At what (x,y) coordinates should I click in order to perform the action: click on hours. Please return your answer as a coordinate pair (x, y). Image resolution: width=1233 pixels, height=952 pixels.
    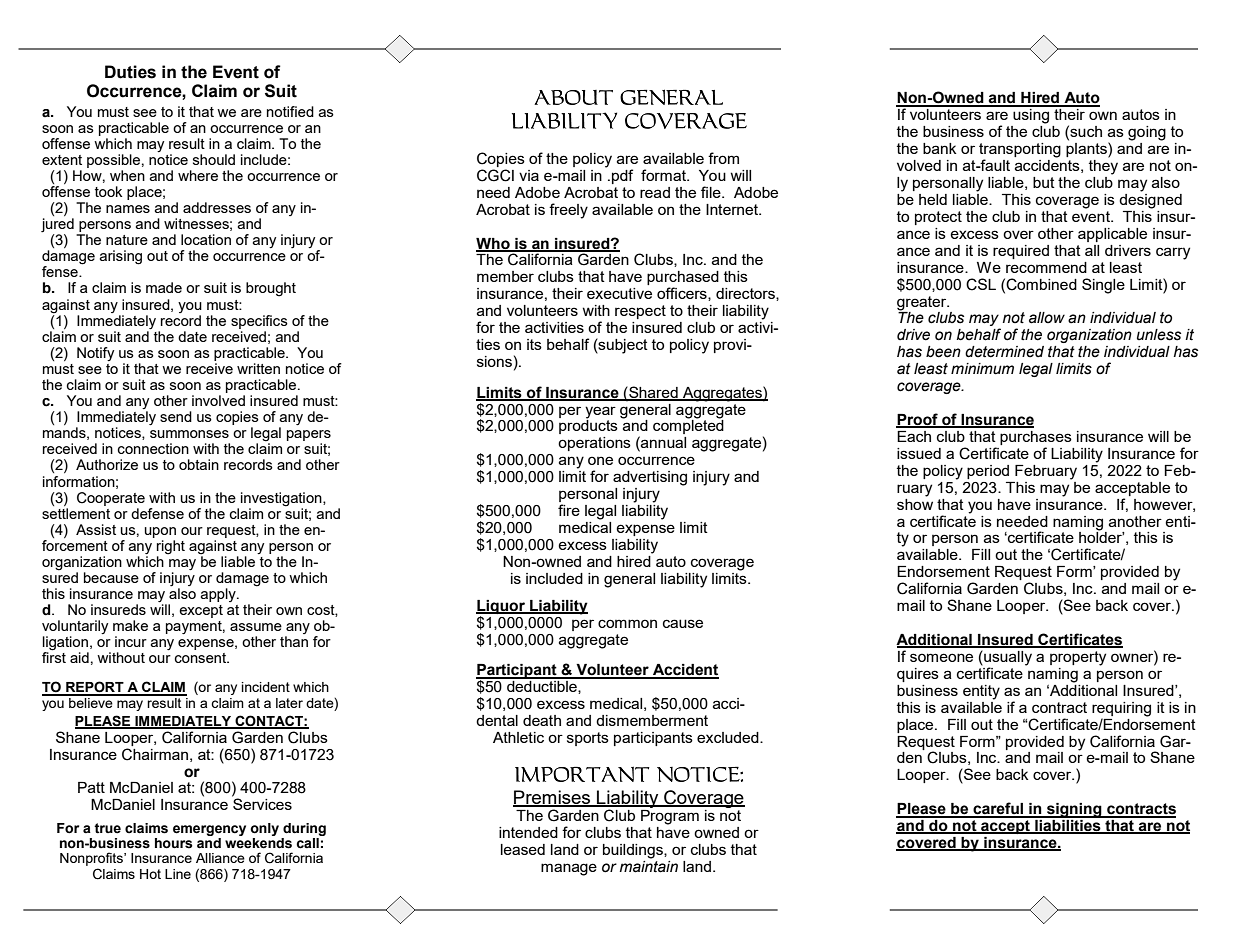
    Looking at the image, I should click on (174, 843).
